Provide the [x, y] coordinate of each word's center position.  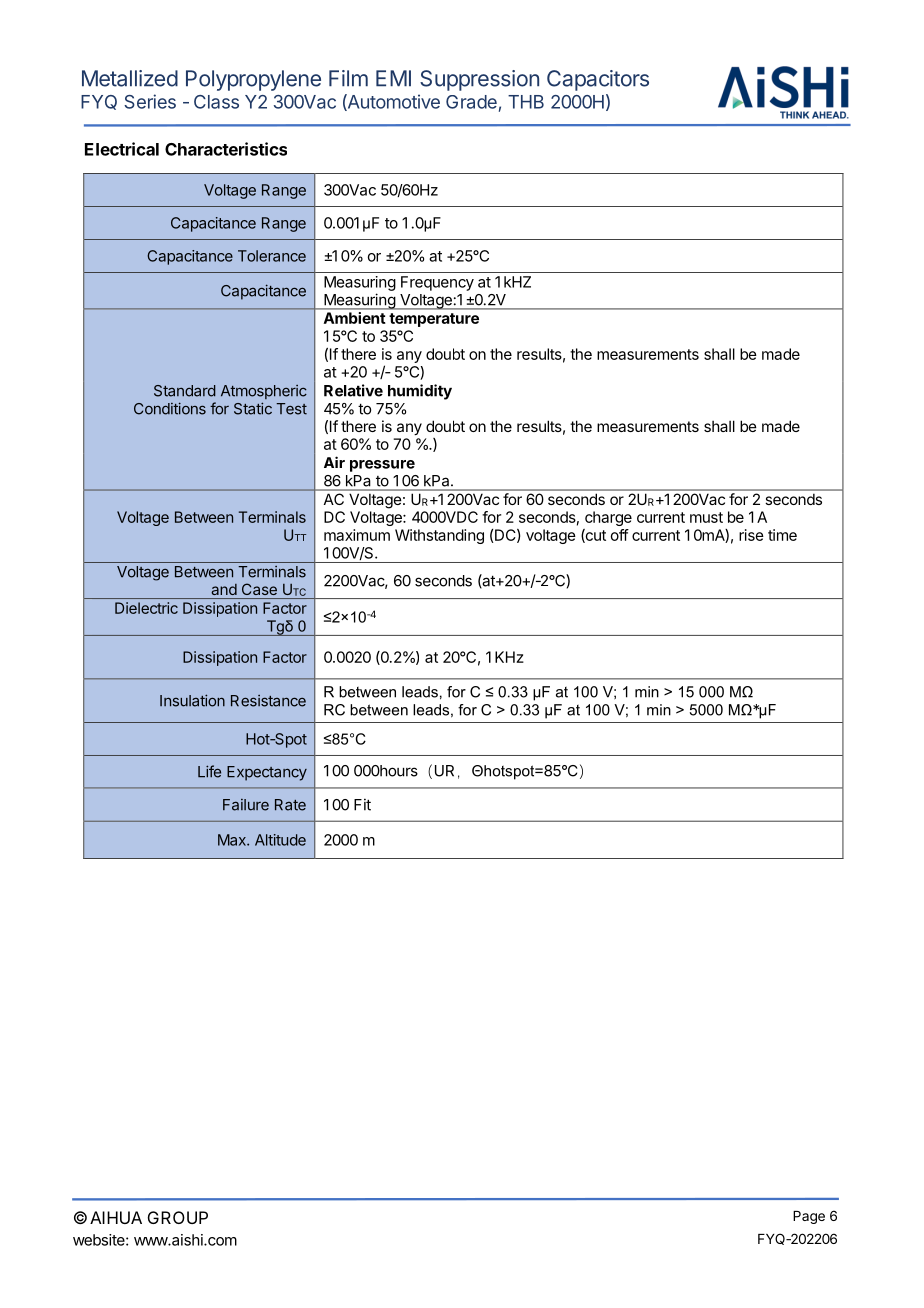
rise [751, 535]
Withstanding [439, 536]
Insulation [192, 700]
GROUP [178, 1217]
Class [216, 102]
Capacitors [598, 80]
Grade [471, 102]
